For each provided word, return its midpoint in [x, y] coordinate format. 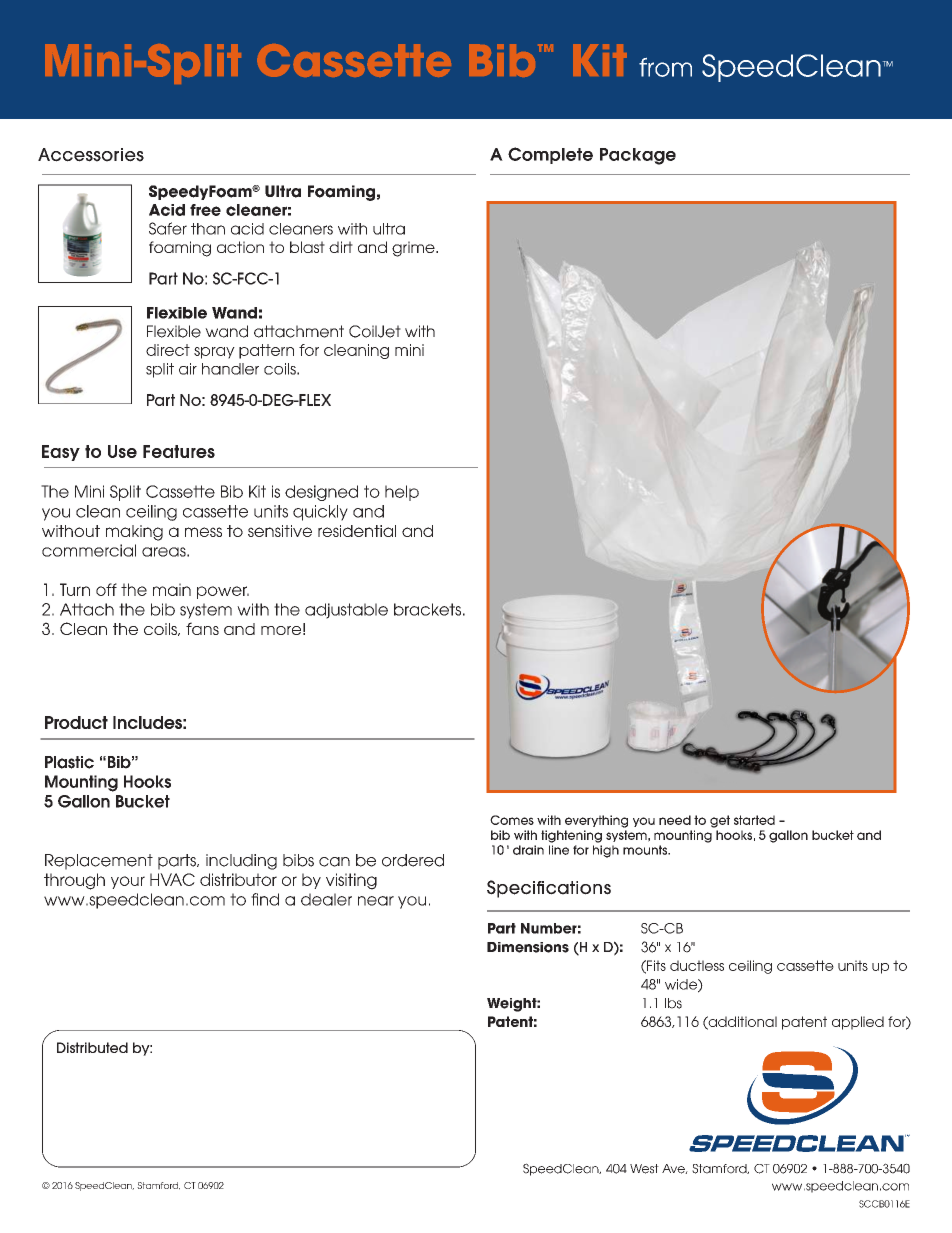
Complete [550, 155]
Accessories [91, 155]
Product [76, 722]
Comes [512, 820]
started [754, 820]
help [402, 493]
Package [638, 156]
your [128, 882]
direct [168, 350]
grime [414, 249]
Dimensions [528, 947]
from [665, 67]
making [134, 533]
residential [357, 531]
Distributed [92, 1047]
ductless [697, 965]
